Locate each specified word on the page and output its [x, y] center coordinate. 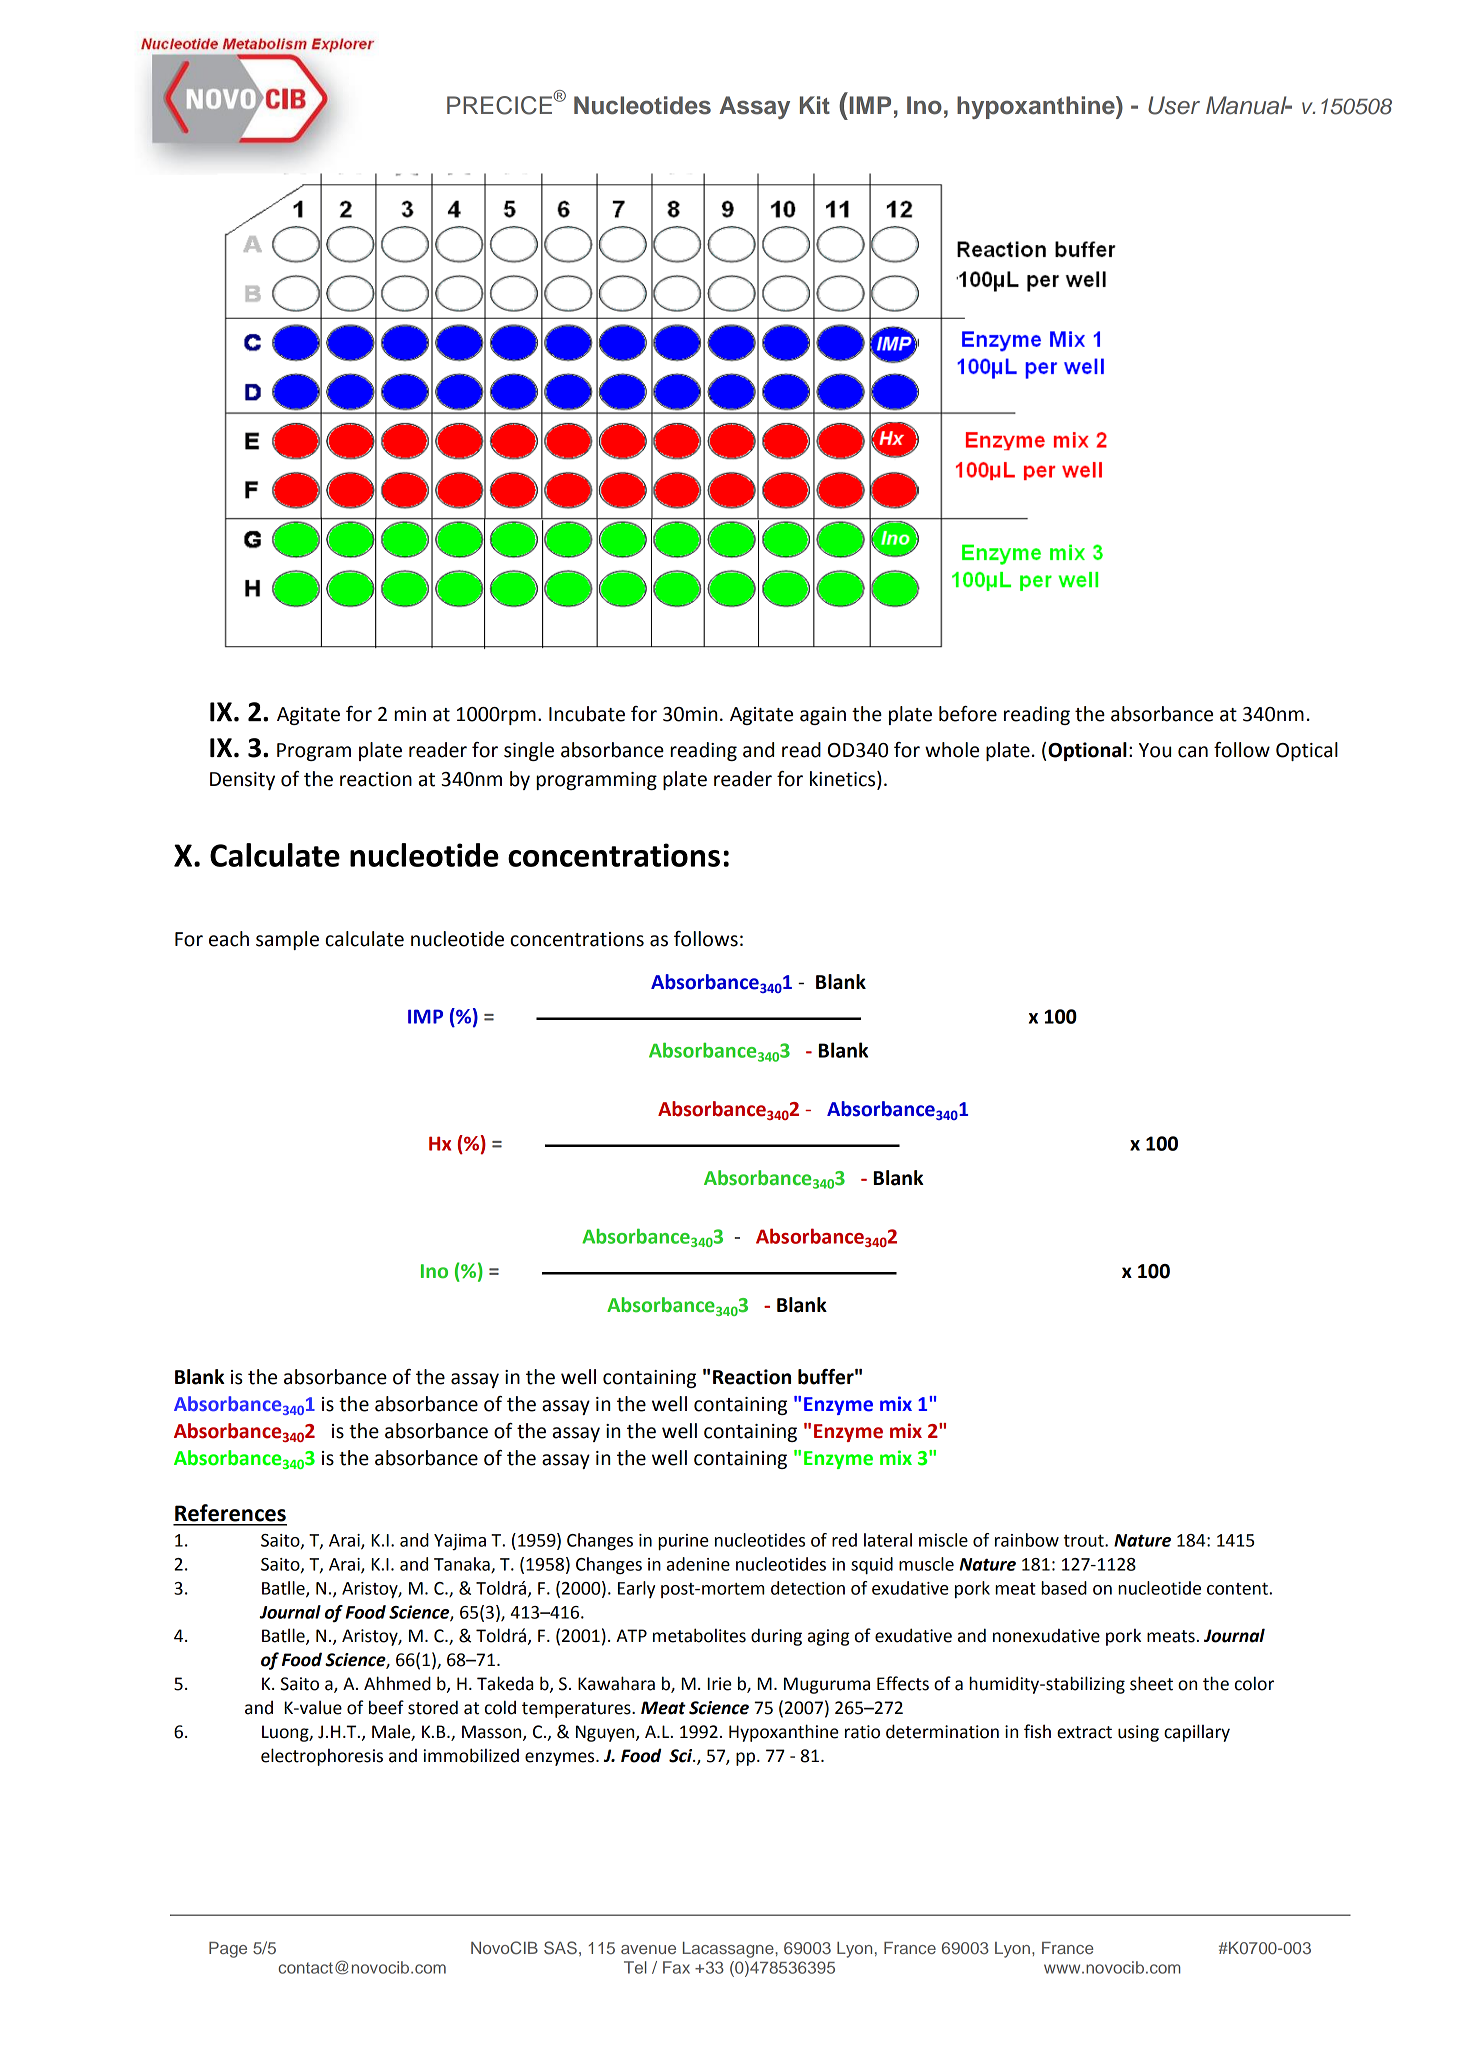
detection [808, 1588]
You [1155, 750]
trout [1085, 1541]
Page [228, 1950]
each [229, 939]
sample [287, 940]
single [529, 751]
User [1174, 105]
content [1238, 1588]
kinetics [844, 780]
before [968, 714]
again [823, 716]
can [1193, 752]
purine [683, 1542]
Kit [815, 105]
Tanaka [463, 1565]
